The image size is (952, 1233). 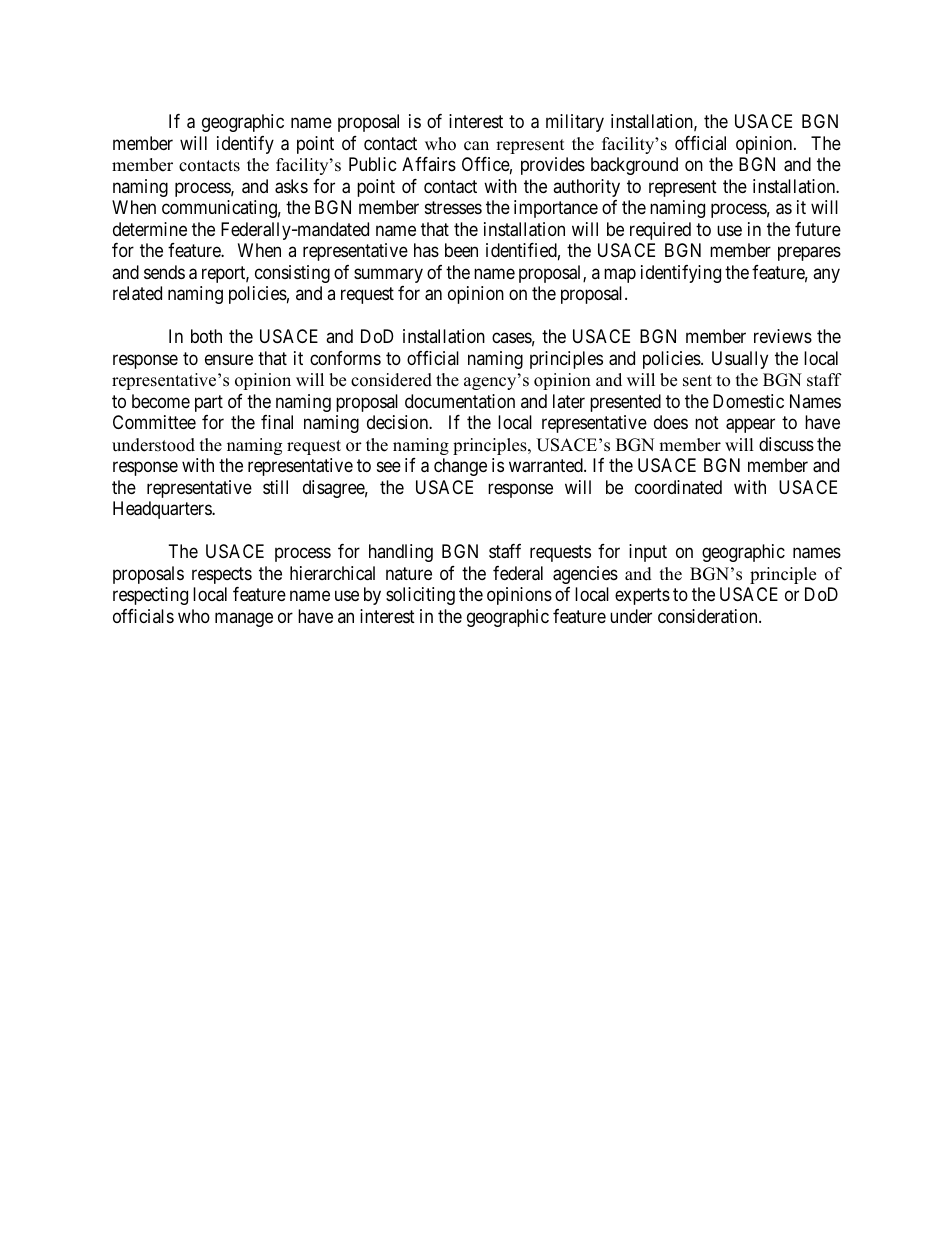 What do you see at coordinates (291, 186) in the image?
I see `asks` at bounding box center [291, 186].
